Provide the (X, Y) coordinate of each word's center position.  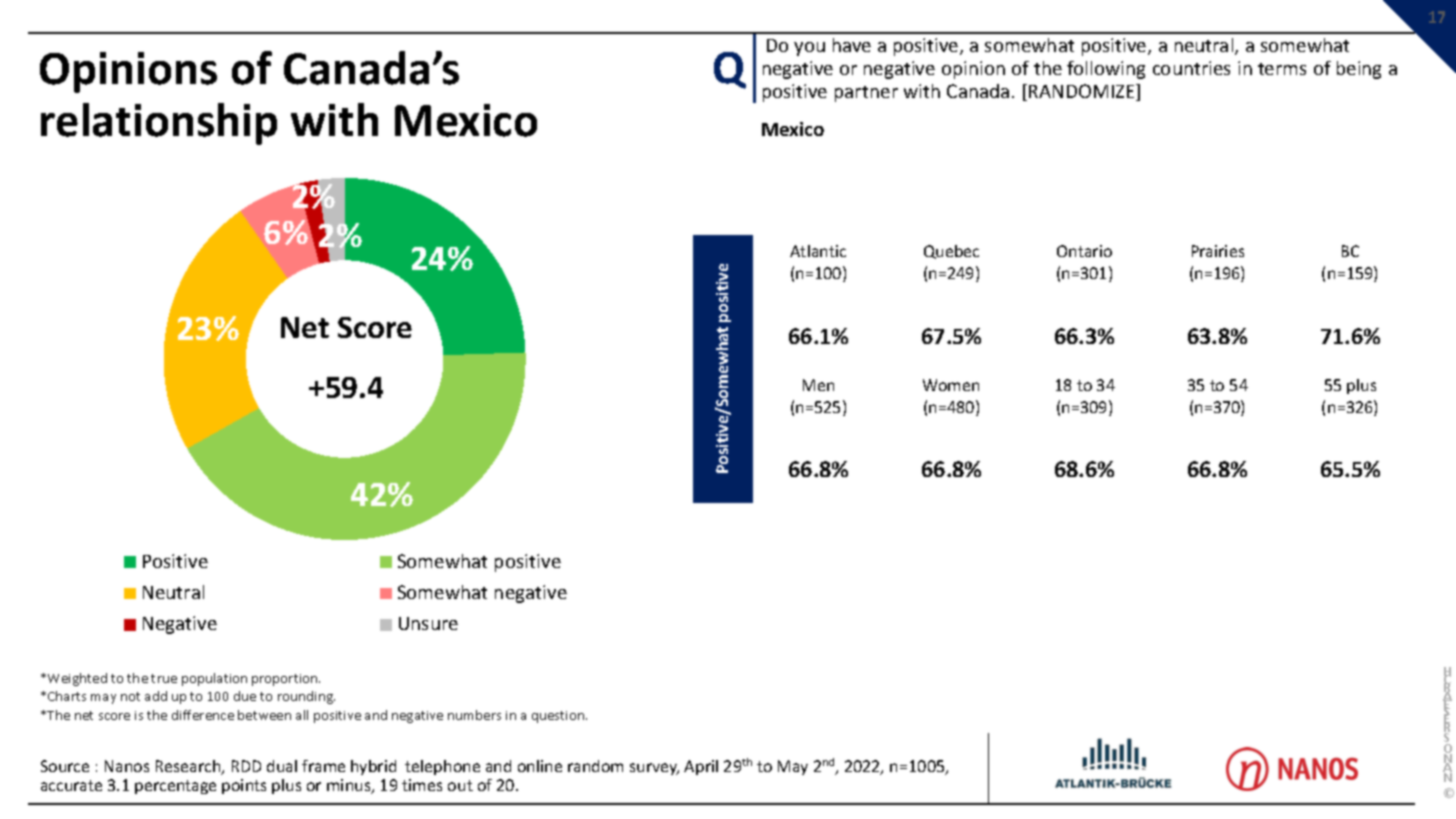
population (214, 679)
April (701, 767)
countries (1191, 68)
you (809, 49)
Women (951, 385)
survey (654, 769)
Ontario (1084, 251)
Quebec (951, 252)
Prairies (1218, 251)
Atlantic (818, 251)
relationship (159, 124)
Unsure (428, 623)
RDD (246, 766)
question (559, 717)
